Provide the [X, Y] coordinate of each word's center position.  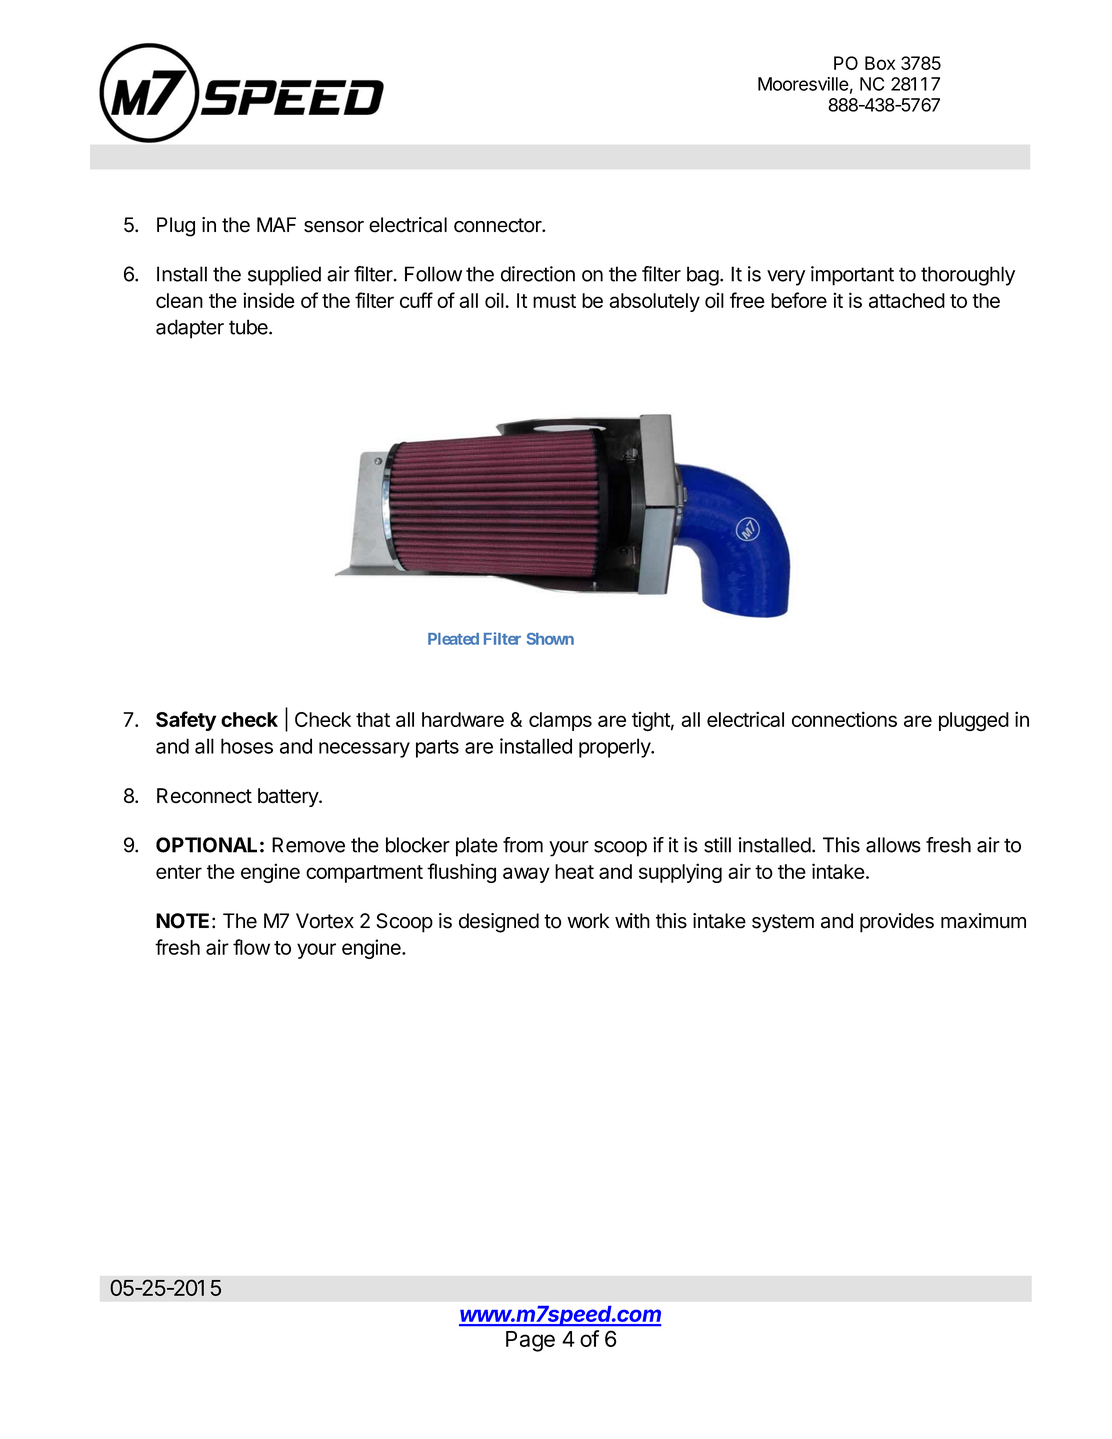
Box [880, 63]
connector [498, 225]
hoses [247, 746]
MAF [276, 224]
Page [530, 1341]
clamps [560, 721]
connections [844, 719]
